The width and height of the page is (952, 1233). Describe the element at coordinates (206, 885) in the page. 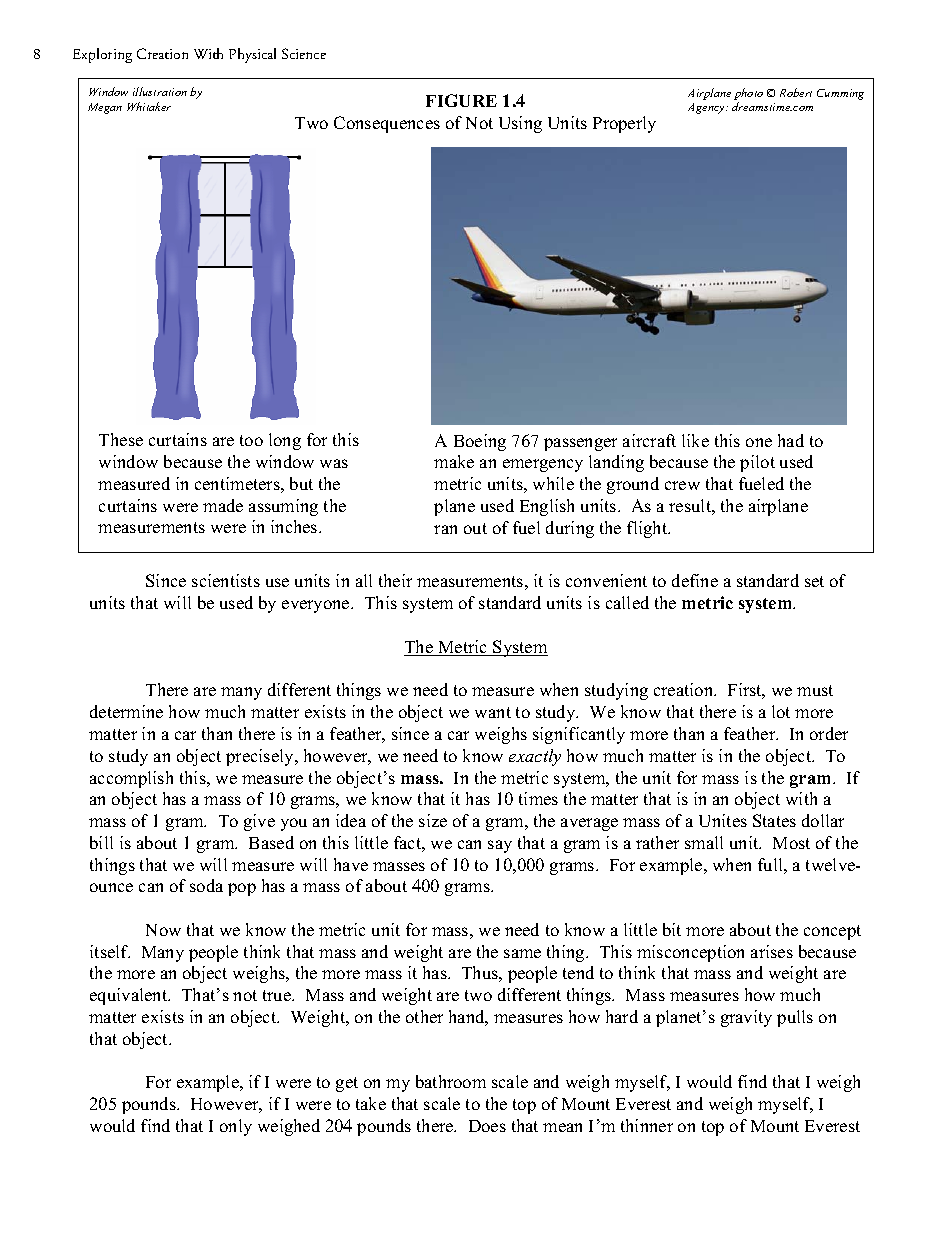

I see `soda` at that location.
